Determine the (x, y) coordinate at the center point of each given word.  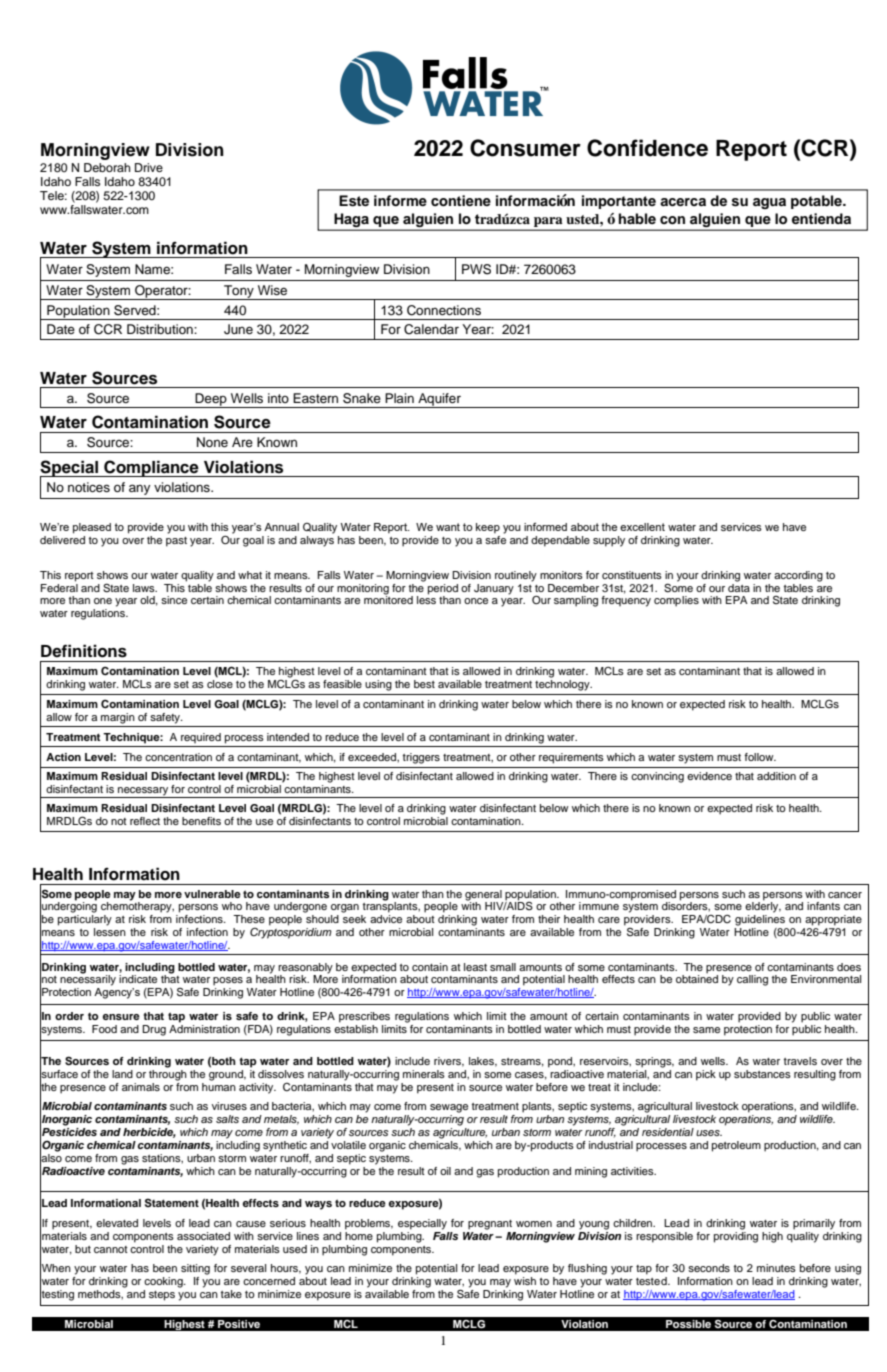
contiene (461, 201)
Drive (149, 167)
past (176, 542)
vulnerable (212, 894)
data (739, 586)
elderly (763, 906)
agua (769, 203)
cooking (164, 1282)
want (448, 527)
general (483, 895)
